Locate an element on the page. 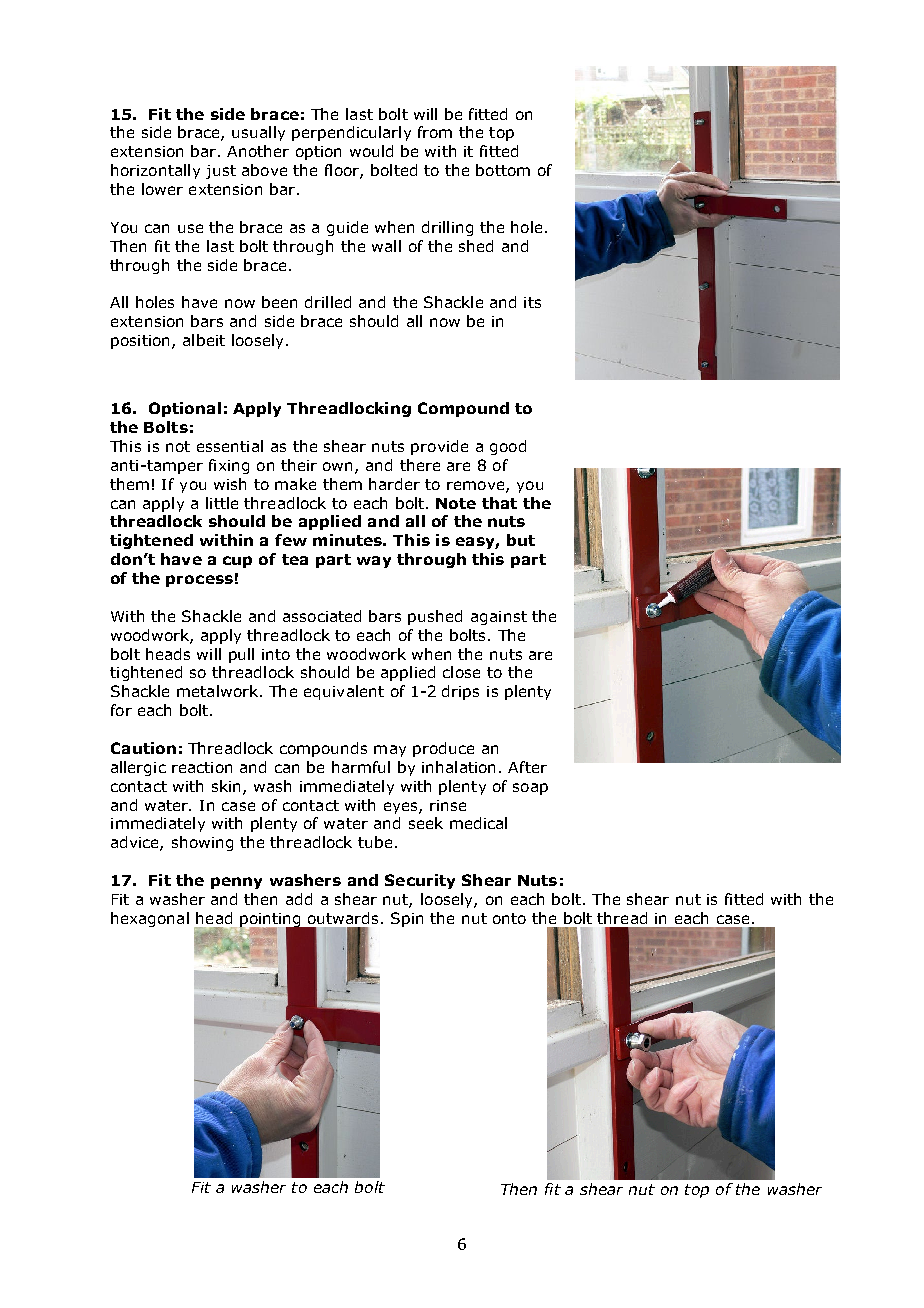 This document has width=924, height=1308. bottom is located at coordinates (503, 170).
